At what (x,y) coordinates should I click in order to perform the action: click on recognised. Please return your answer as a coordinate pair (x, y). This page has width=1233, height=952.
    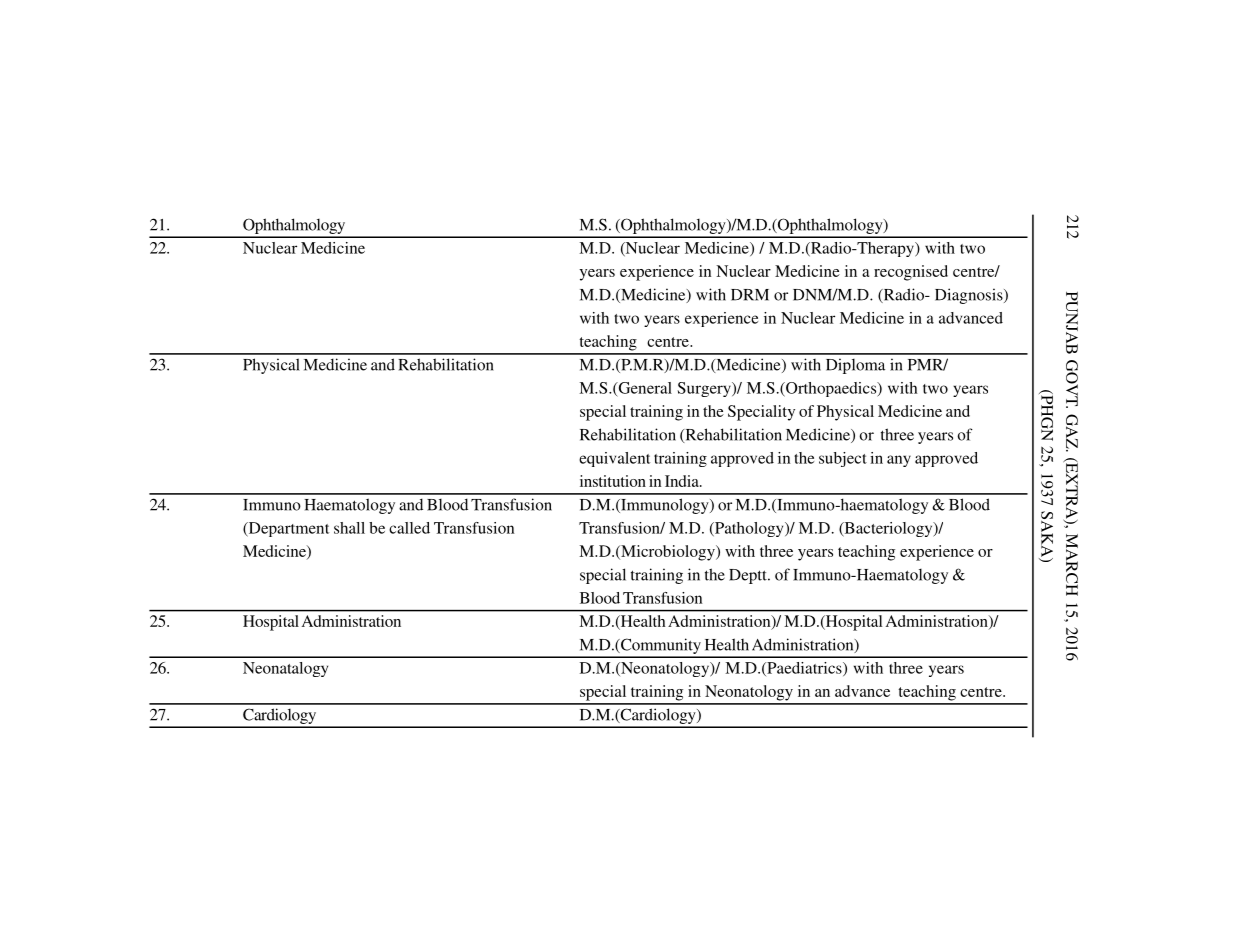
    Looking at the image, I should click on (911, 273).
